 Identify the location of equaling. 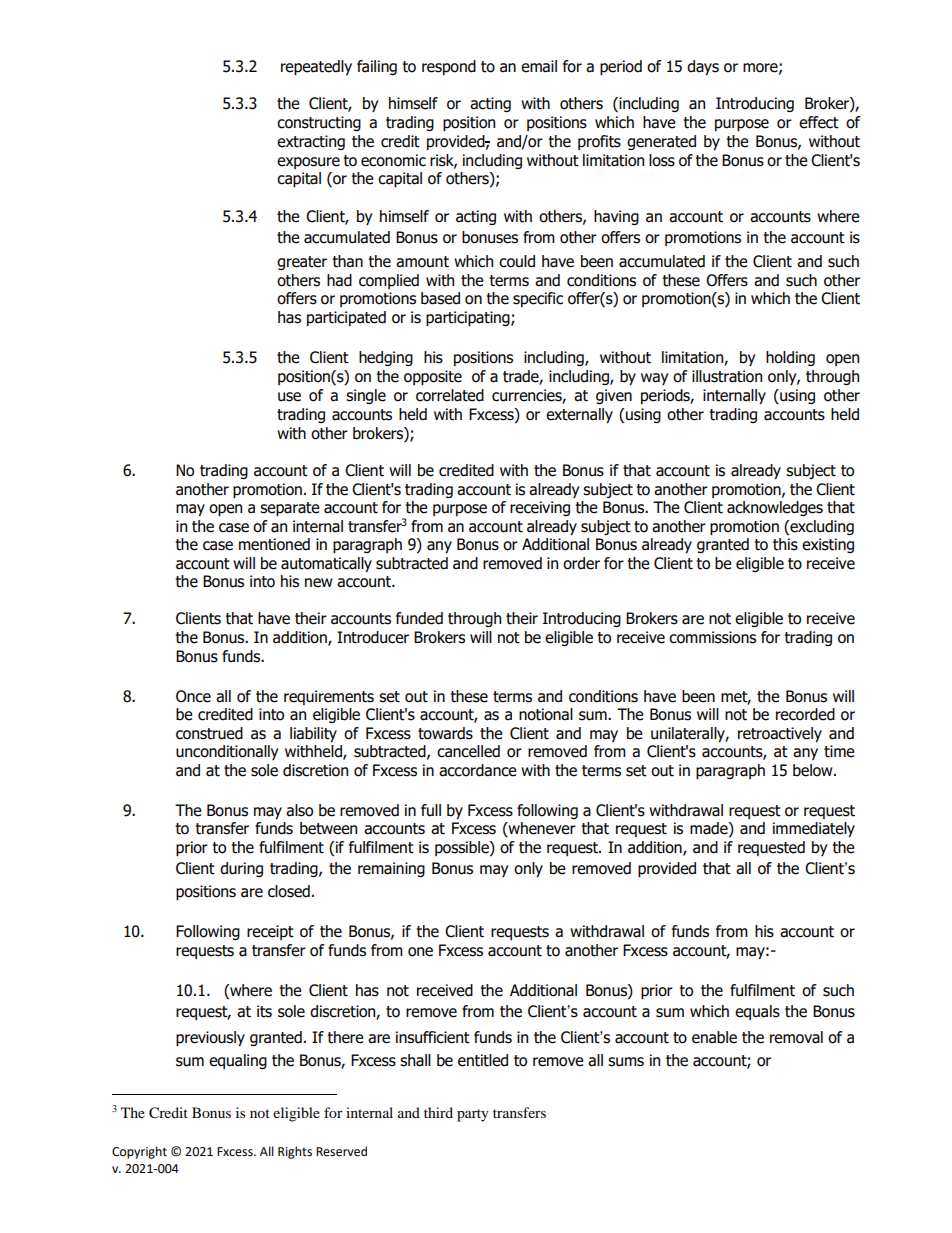
(238, 1061).
